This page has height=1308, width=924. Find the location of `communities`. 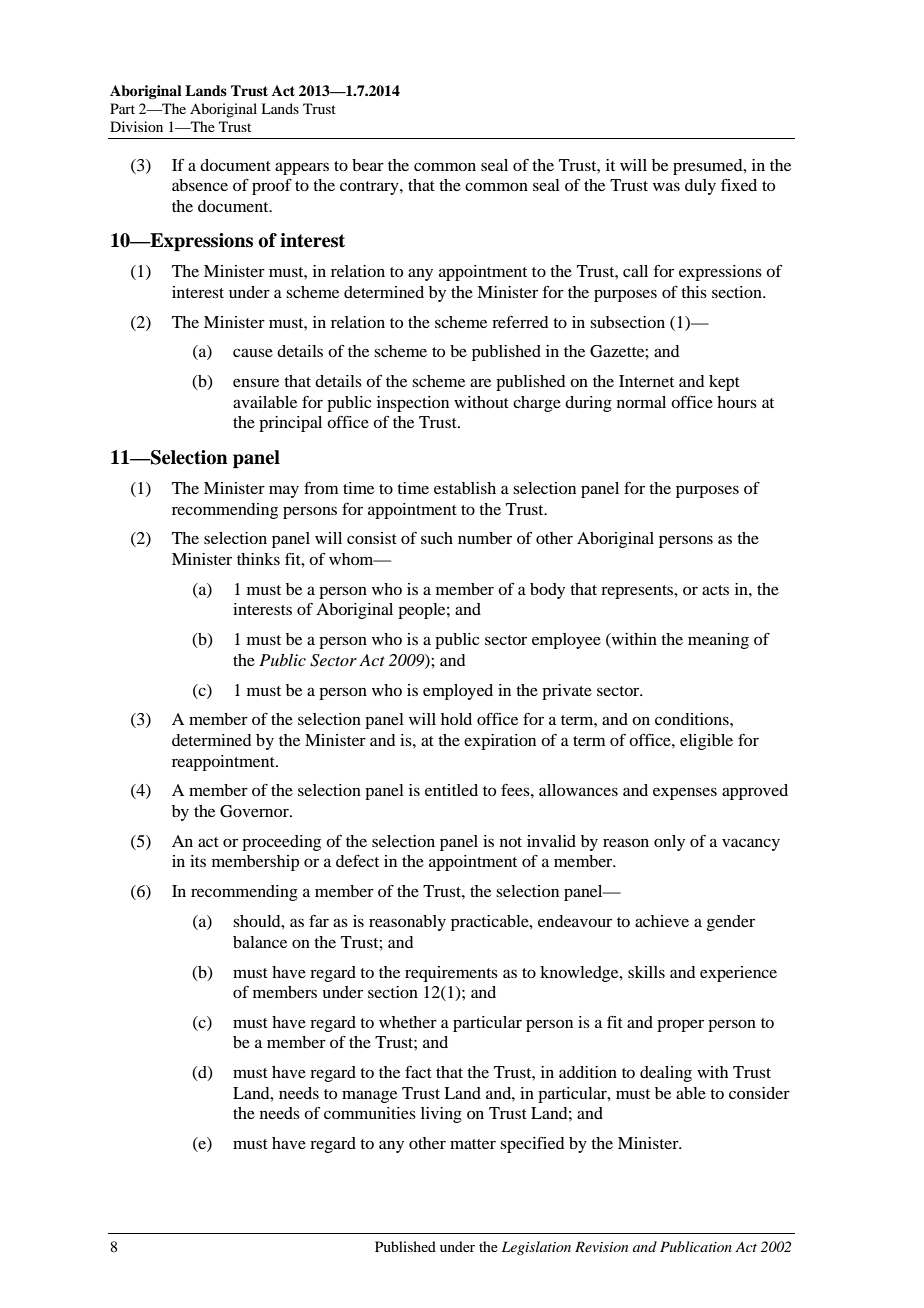

communities is located at coordinates (370, 1113).
